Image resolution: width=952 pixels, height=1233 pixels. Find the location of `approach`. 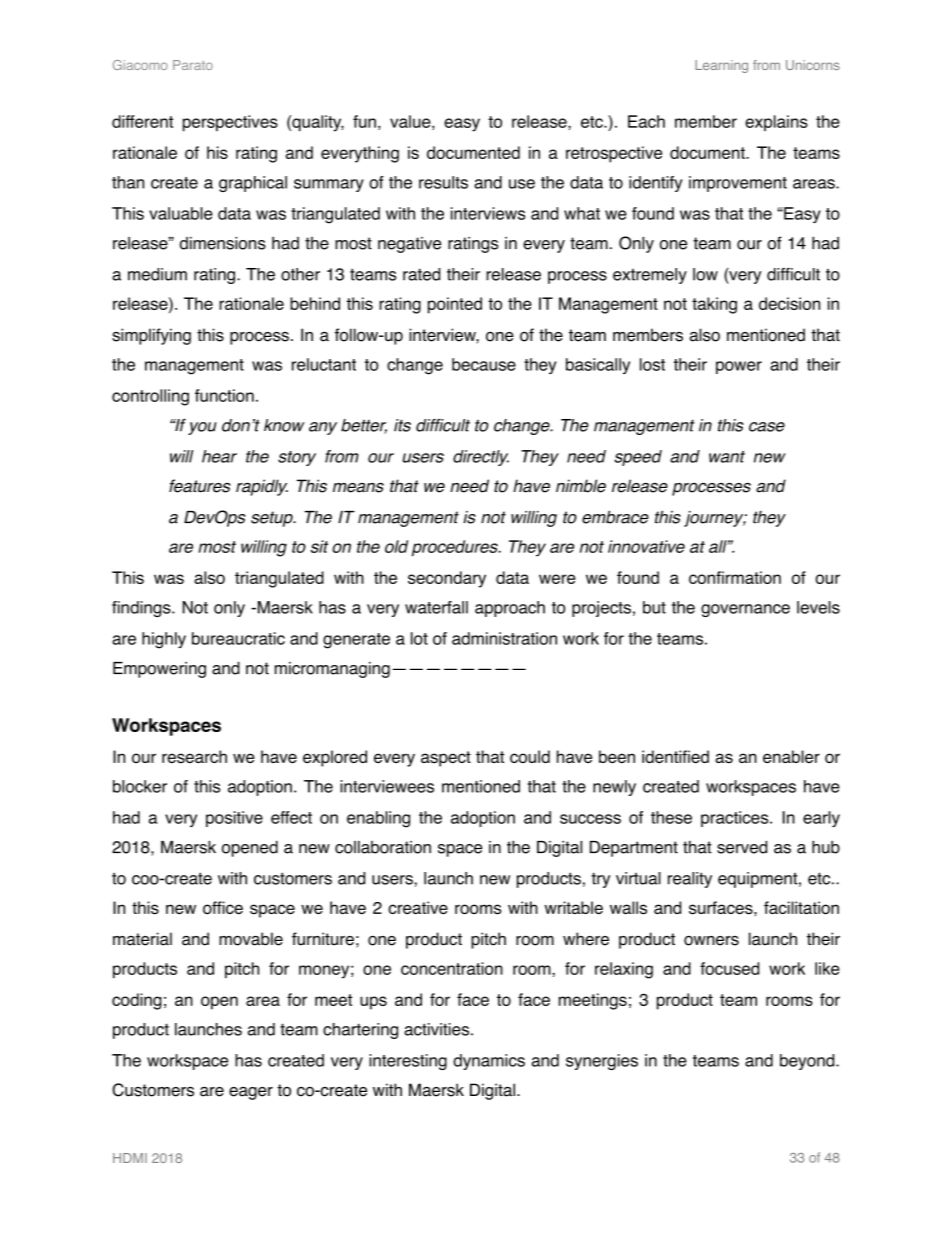

approach is located at coordinates (510, 609).
